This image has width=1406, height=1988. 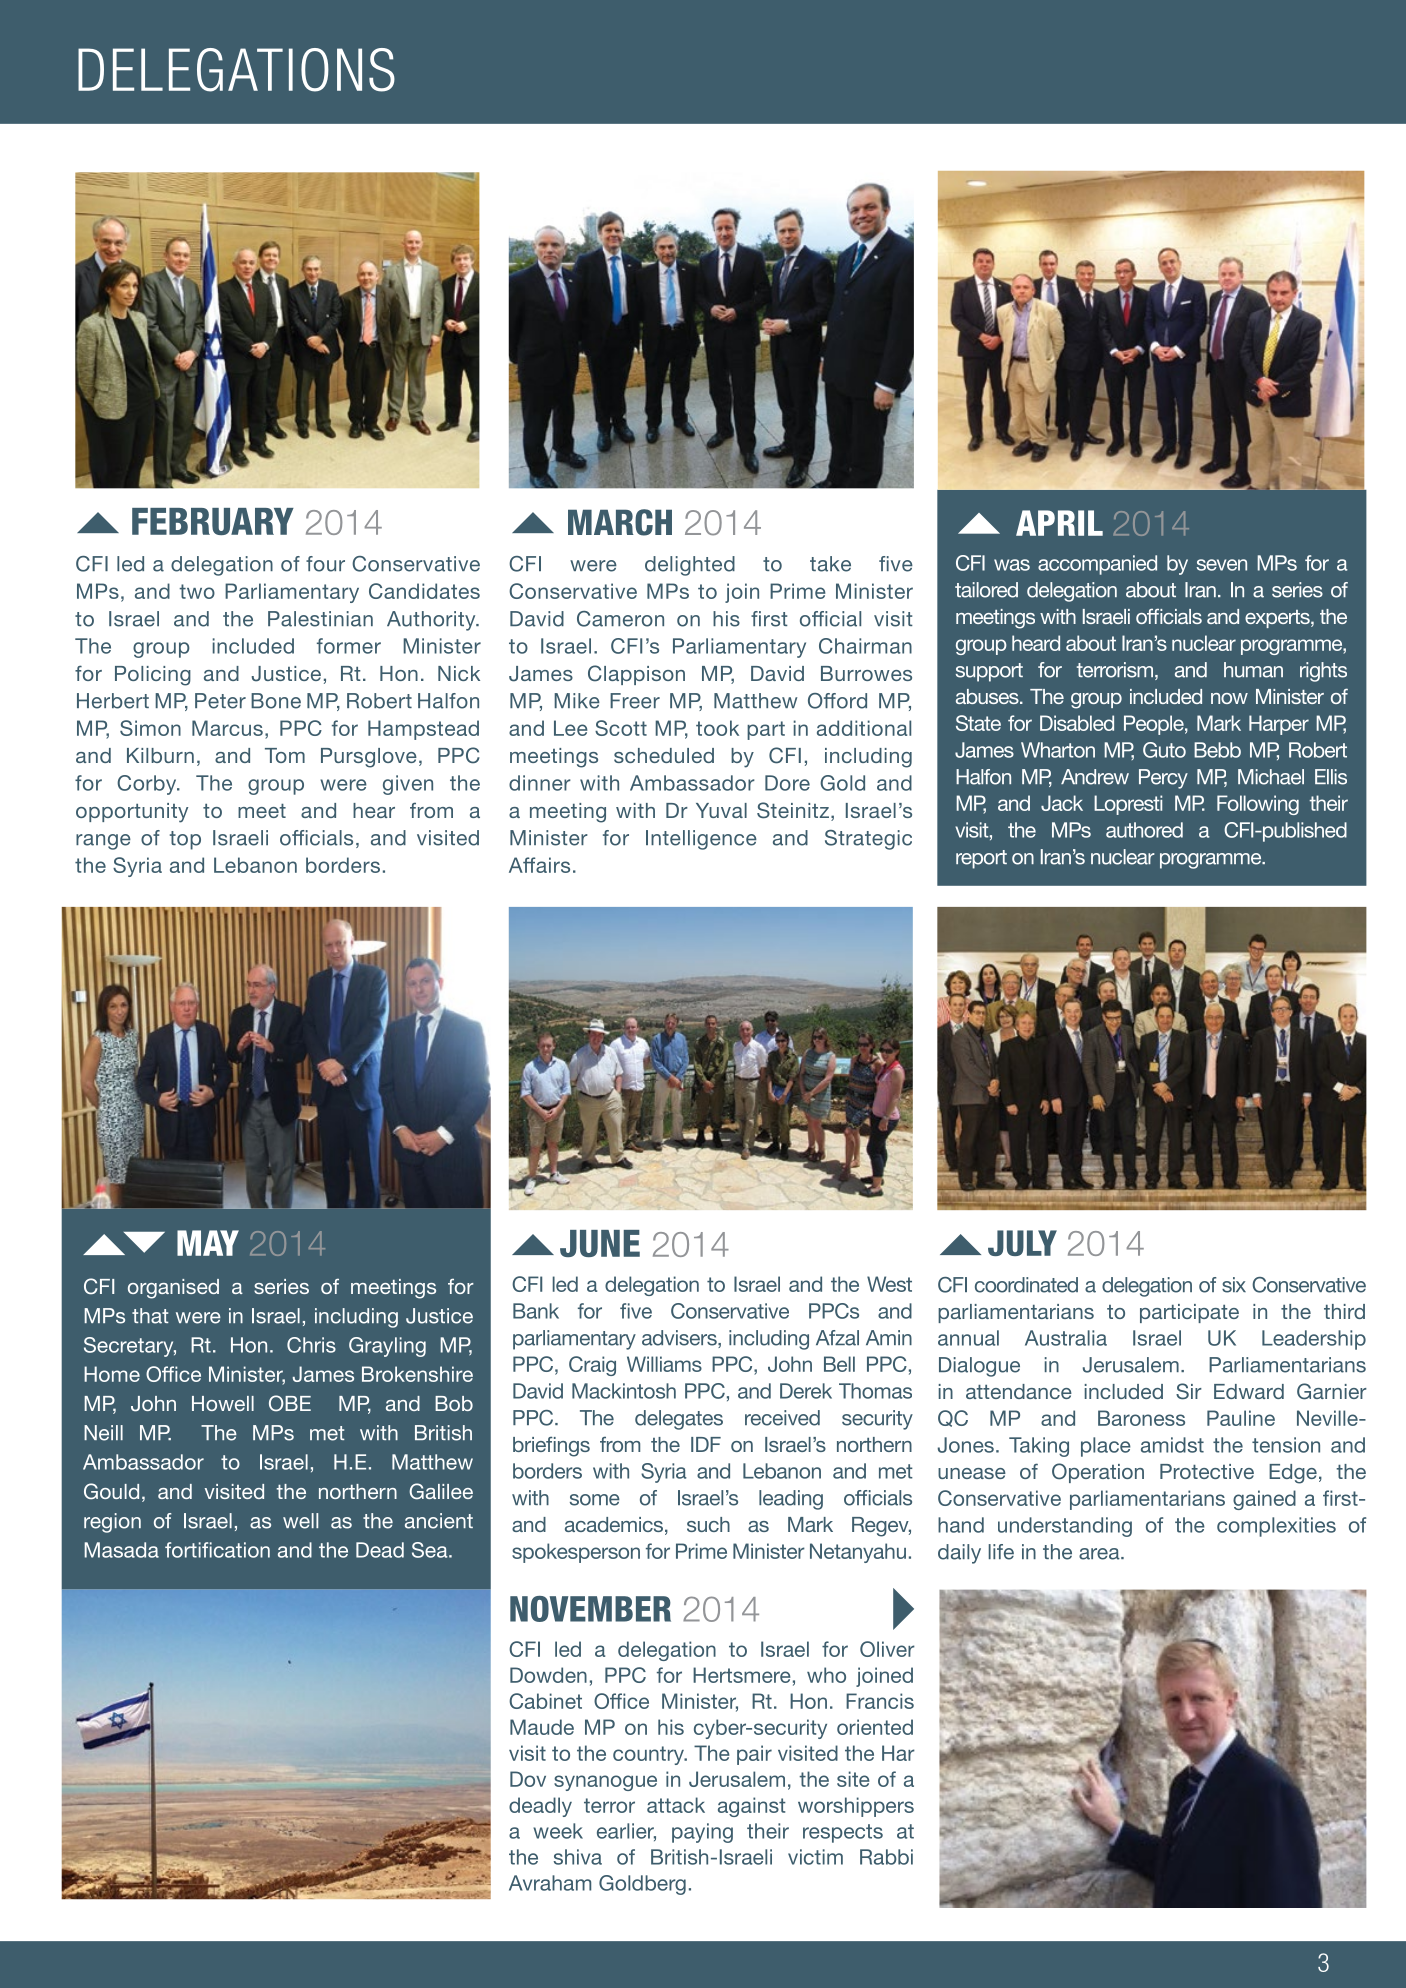 What do you see at coordinates (600, 1243) in the image?
I see `JUNE` at bounding box center [600, 1243].
